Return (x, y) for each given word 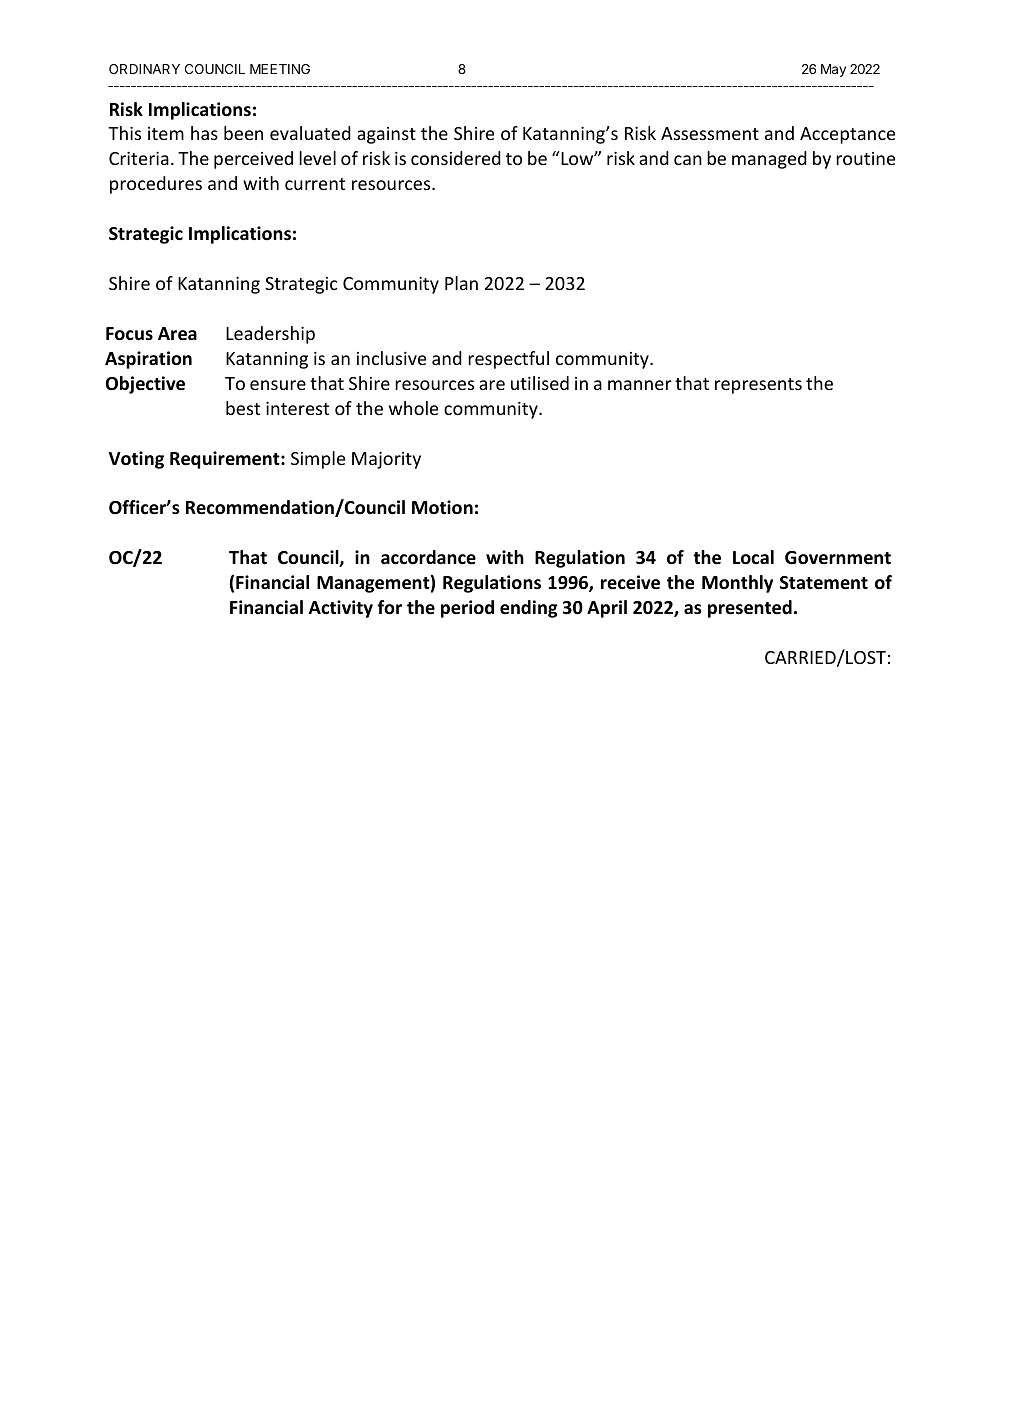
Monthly (737, 584)
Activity (341, 609)
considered (456, 158)
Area (177, 333)
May (833, 70)
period (467, 609)
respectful (508, 360)
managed (769, 160)
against (386, 135)
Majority (386, 460)
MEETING (280, 69)
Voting (136, 460)
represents (758, 386)
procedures (156, 185)
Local (753, 557)
